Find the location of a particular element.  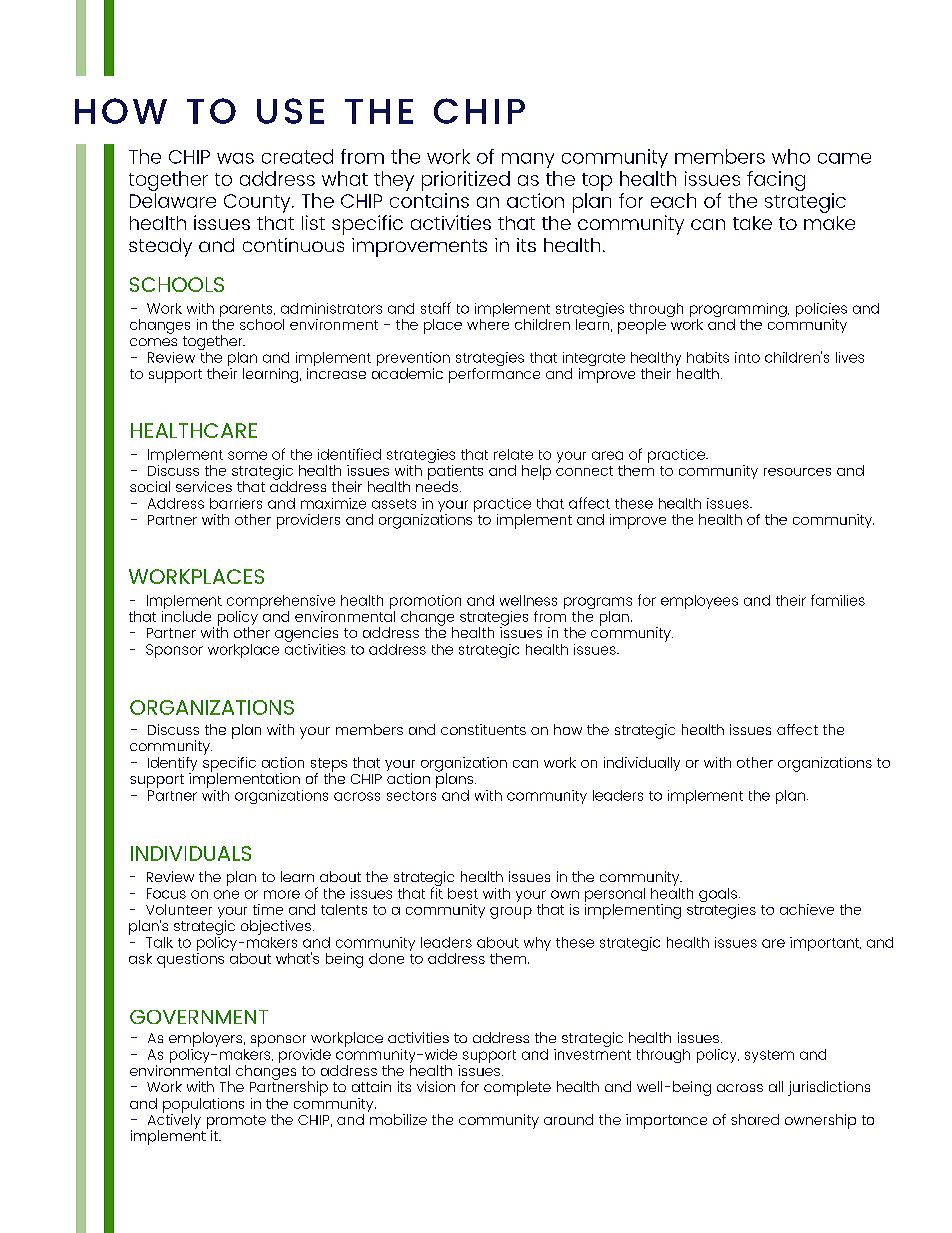

where is located at coordinates (488, 323).
